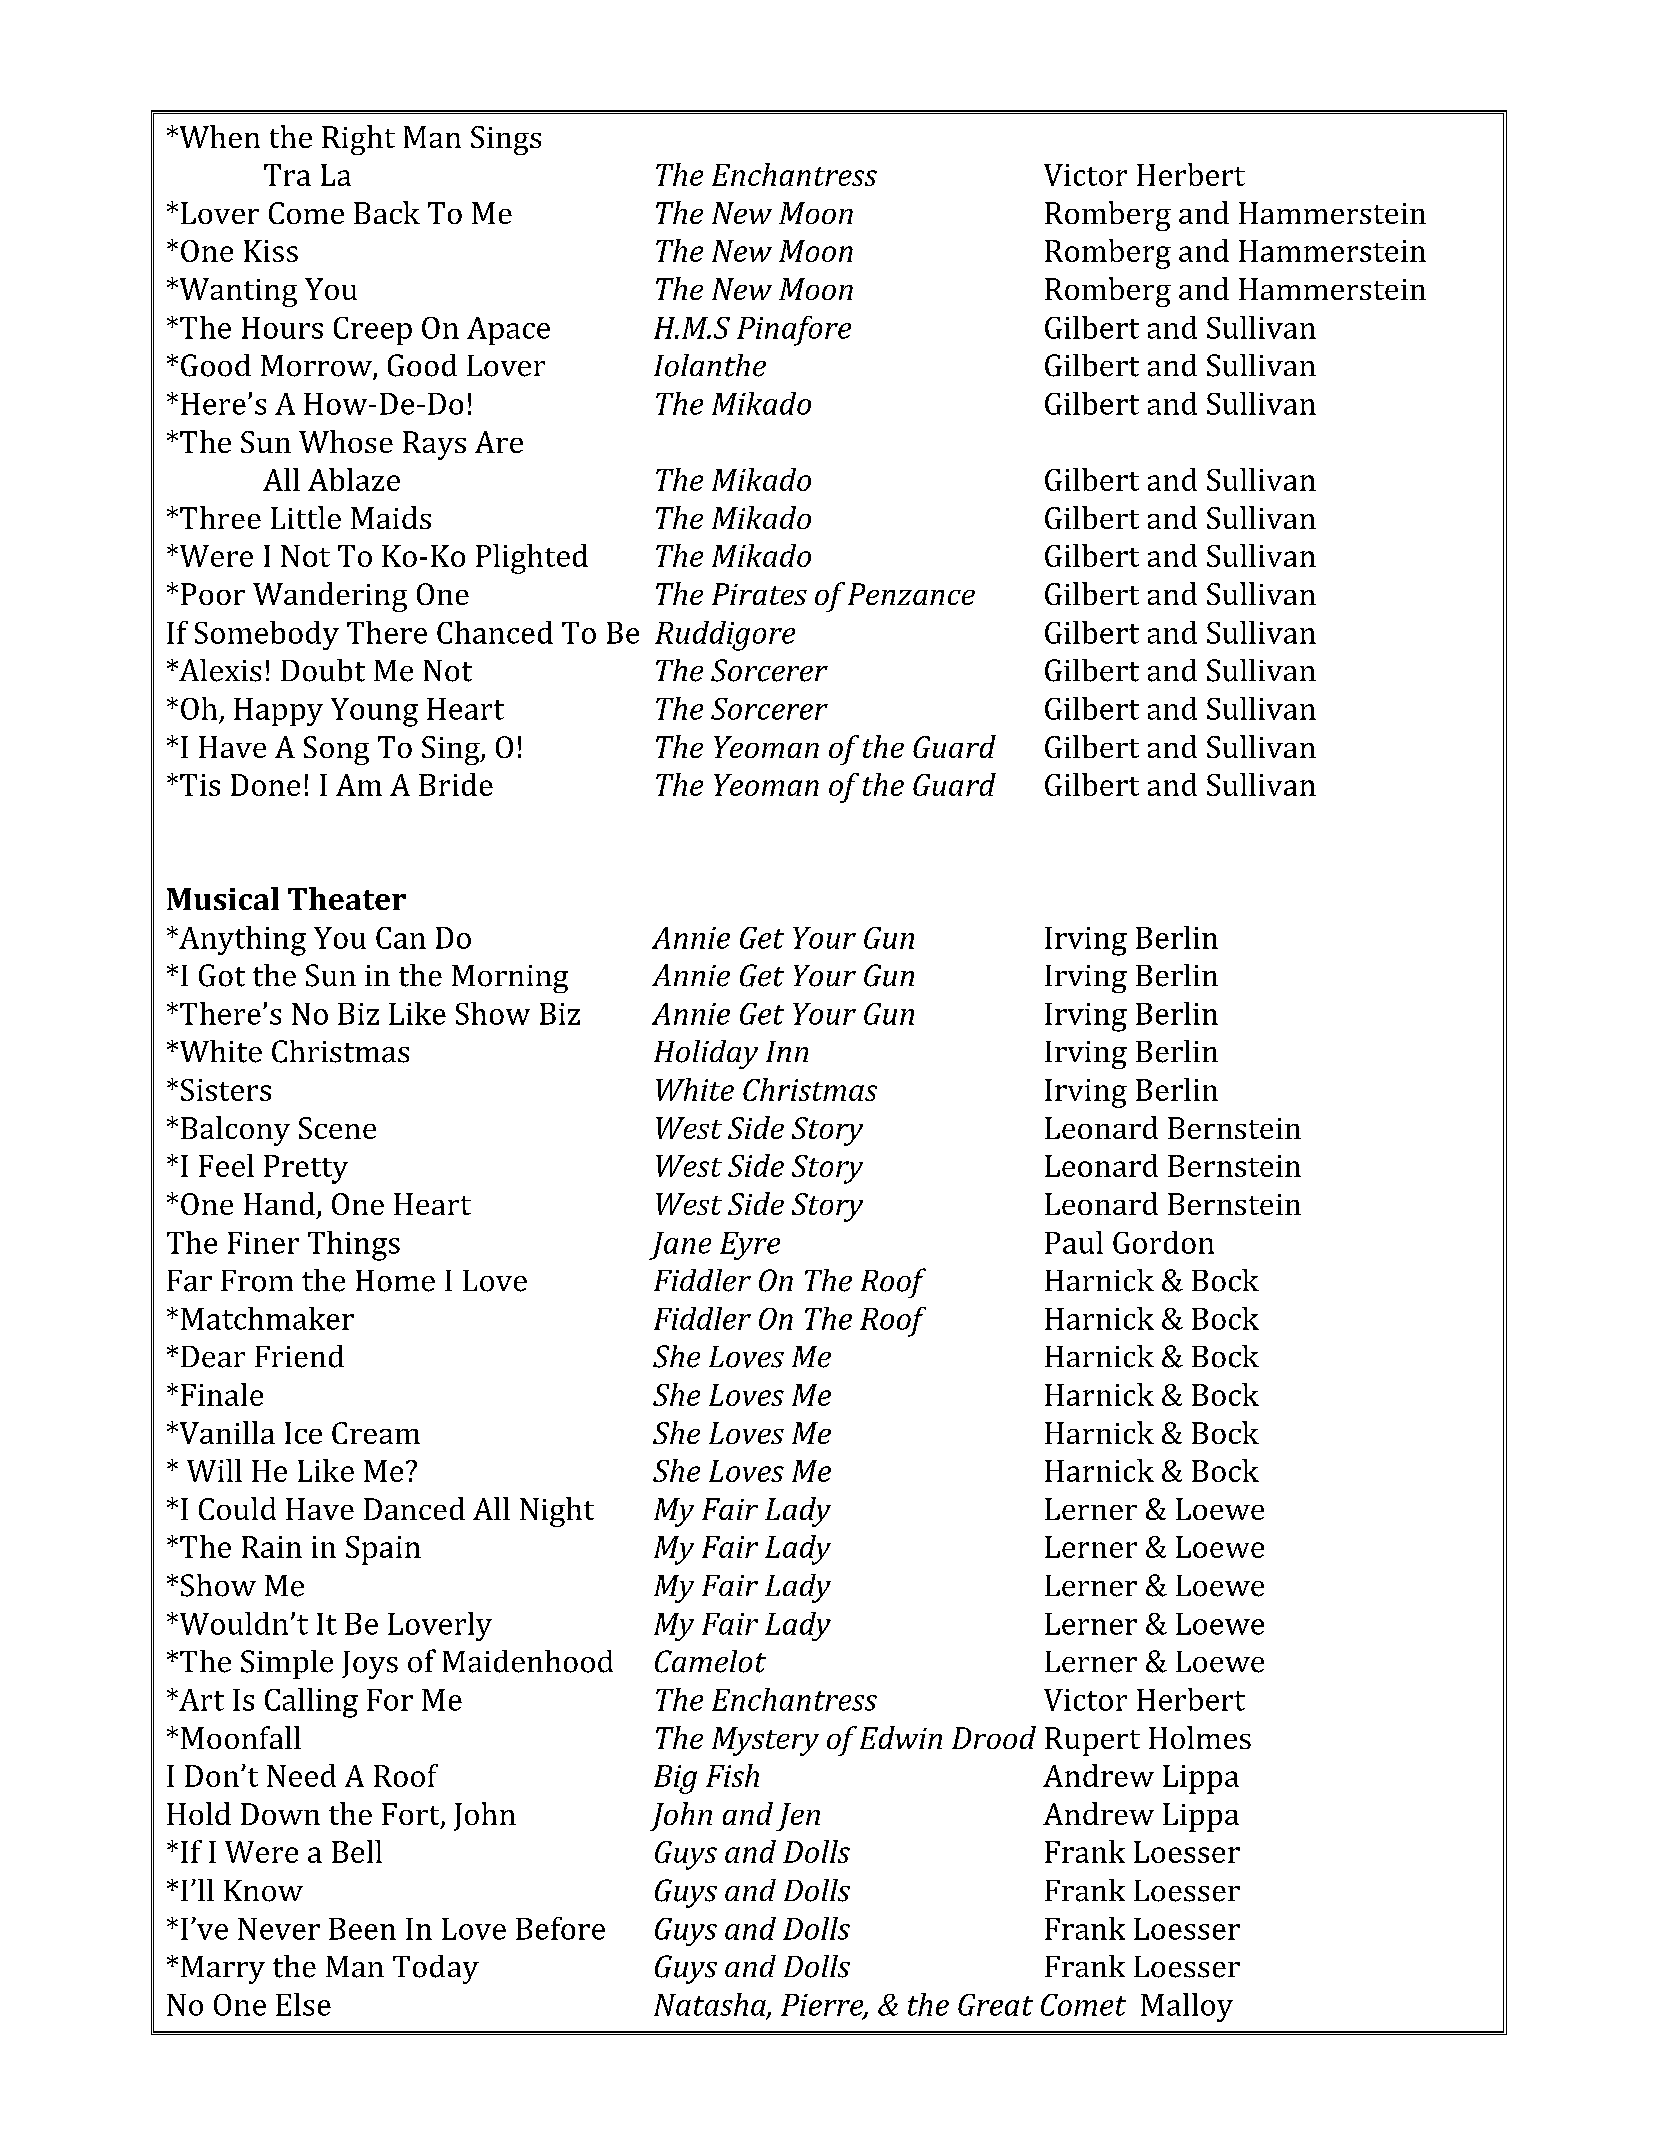 The image size is (1658, 2146). I want to click on Tra, so click(287, 175).
